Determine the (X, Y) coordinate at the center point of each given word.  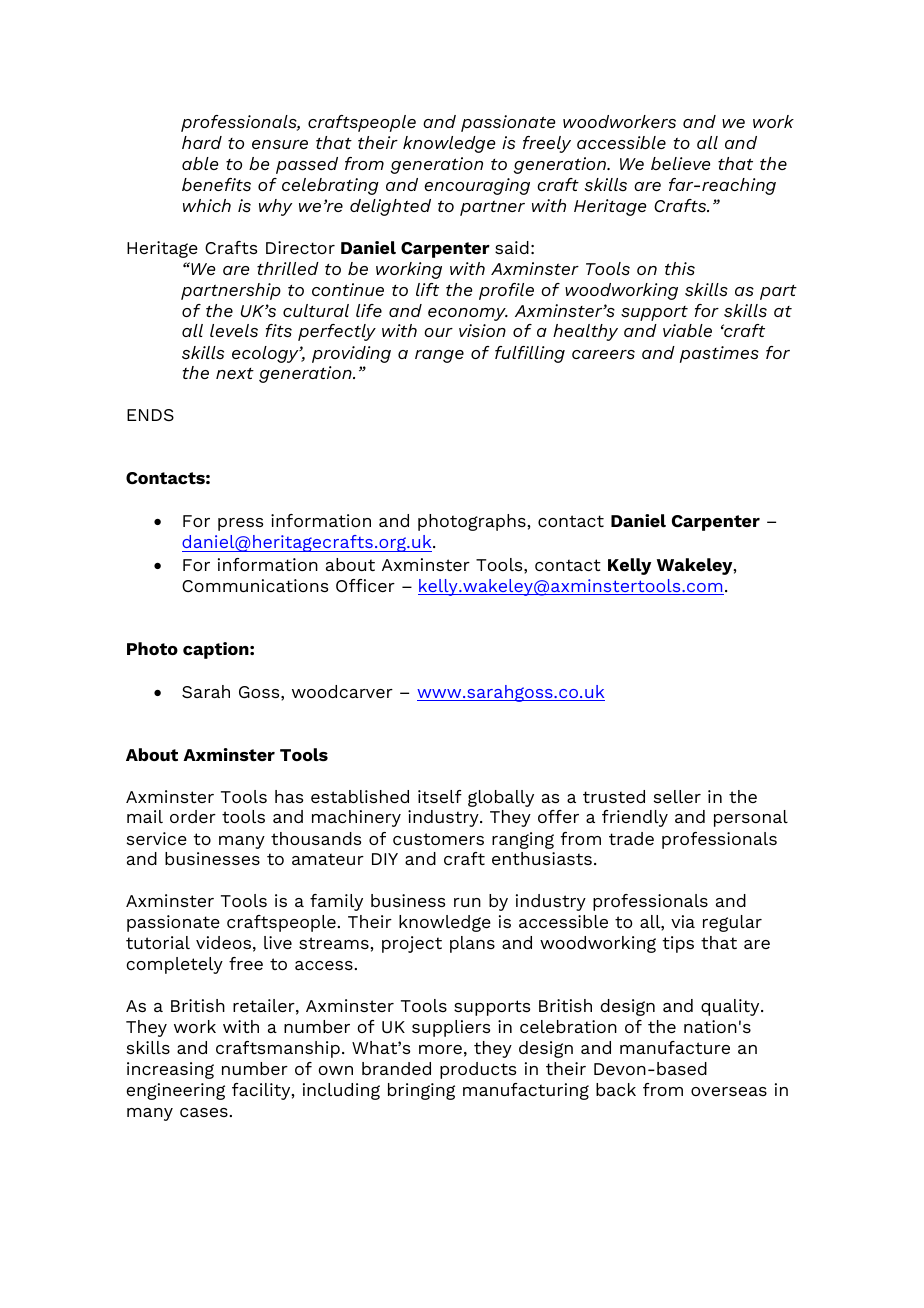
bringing (421, 1091)
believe (681, 163)
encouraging (477, 186)
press (240, 524)
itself (440, 796)
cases (204, 1112)
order (193, 816)
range (439, 356)
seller (677, 796)
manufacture (675, 1047)
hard (202, 142)
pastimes (719, 354)
